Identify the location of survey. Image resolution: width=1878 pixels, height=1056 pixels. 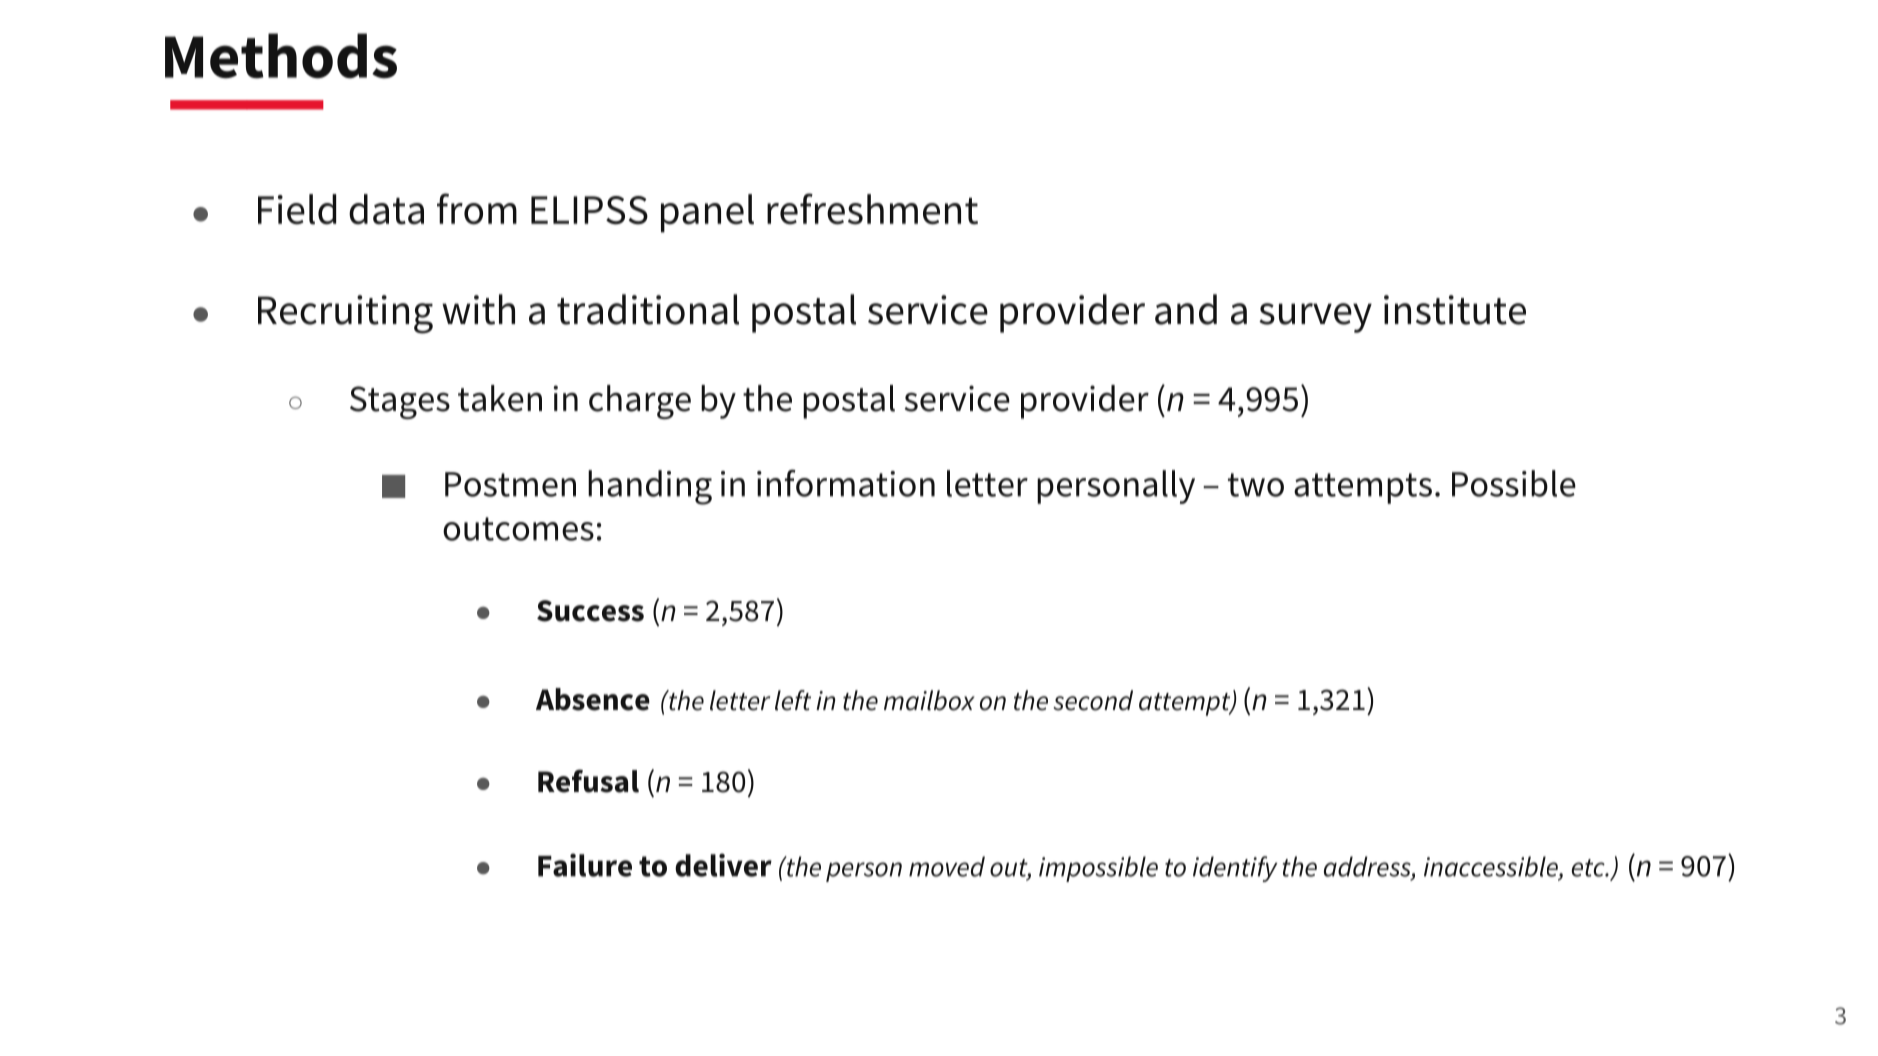
(1315, 318).
